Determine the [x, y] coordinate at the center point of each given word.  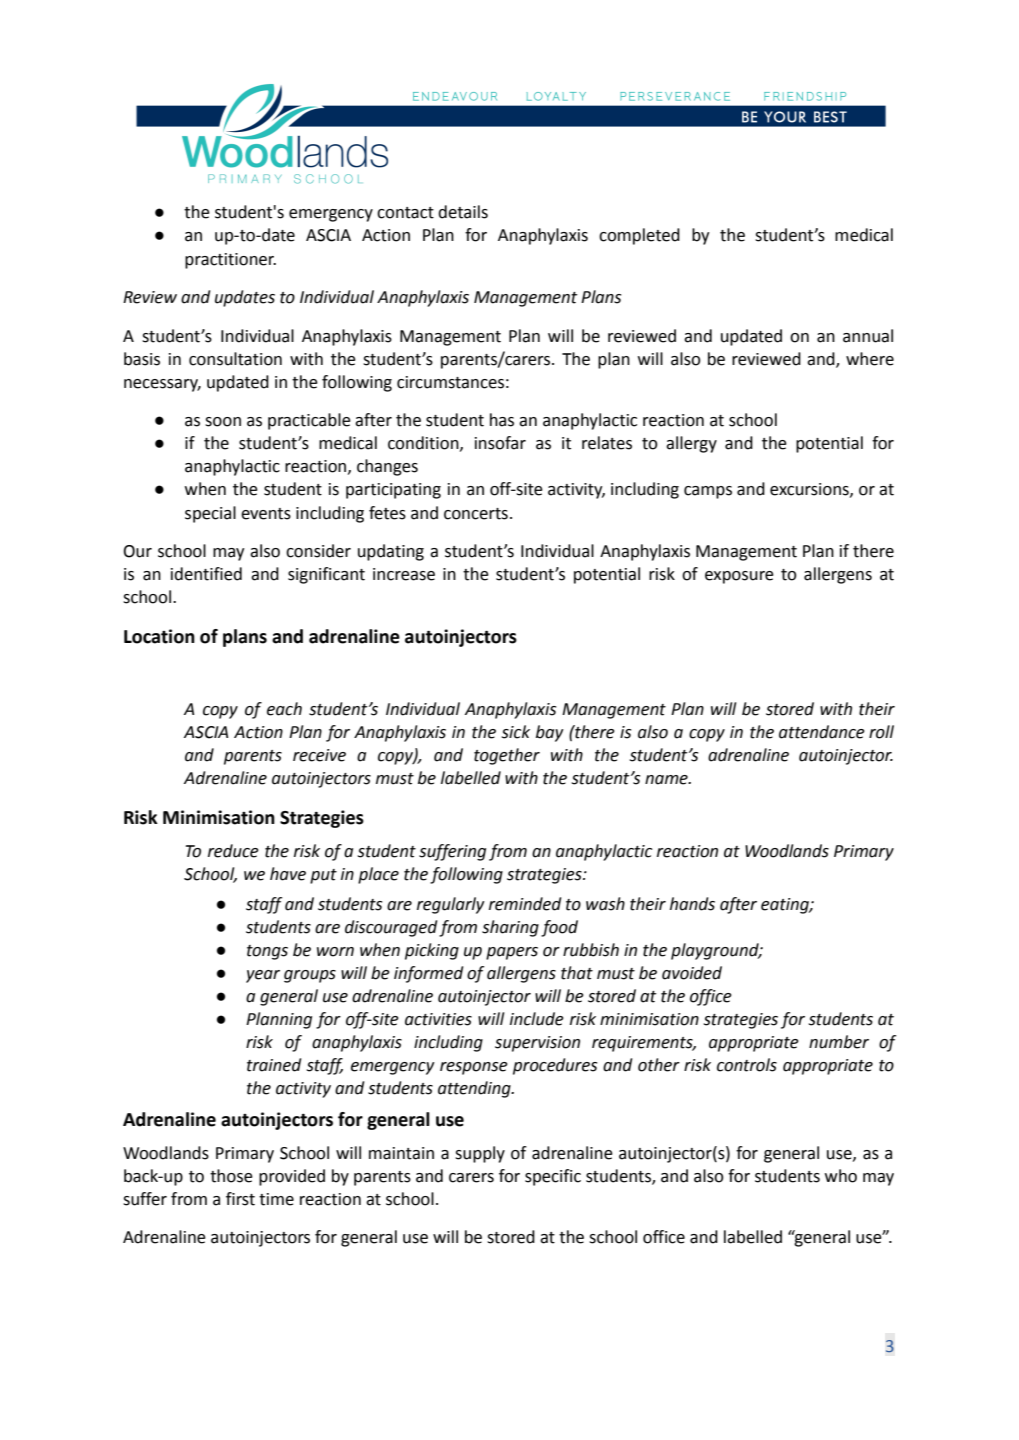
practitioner [230, 261]
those [231, 1176]
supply [480, 1154]
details [463, 212]
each [284, 709]
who [841, 1176]
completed [639, 236]
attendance [822, 732]
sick [516, 732]
